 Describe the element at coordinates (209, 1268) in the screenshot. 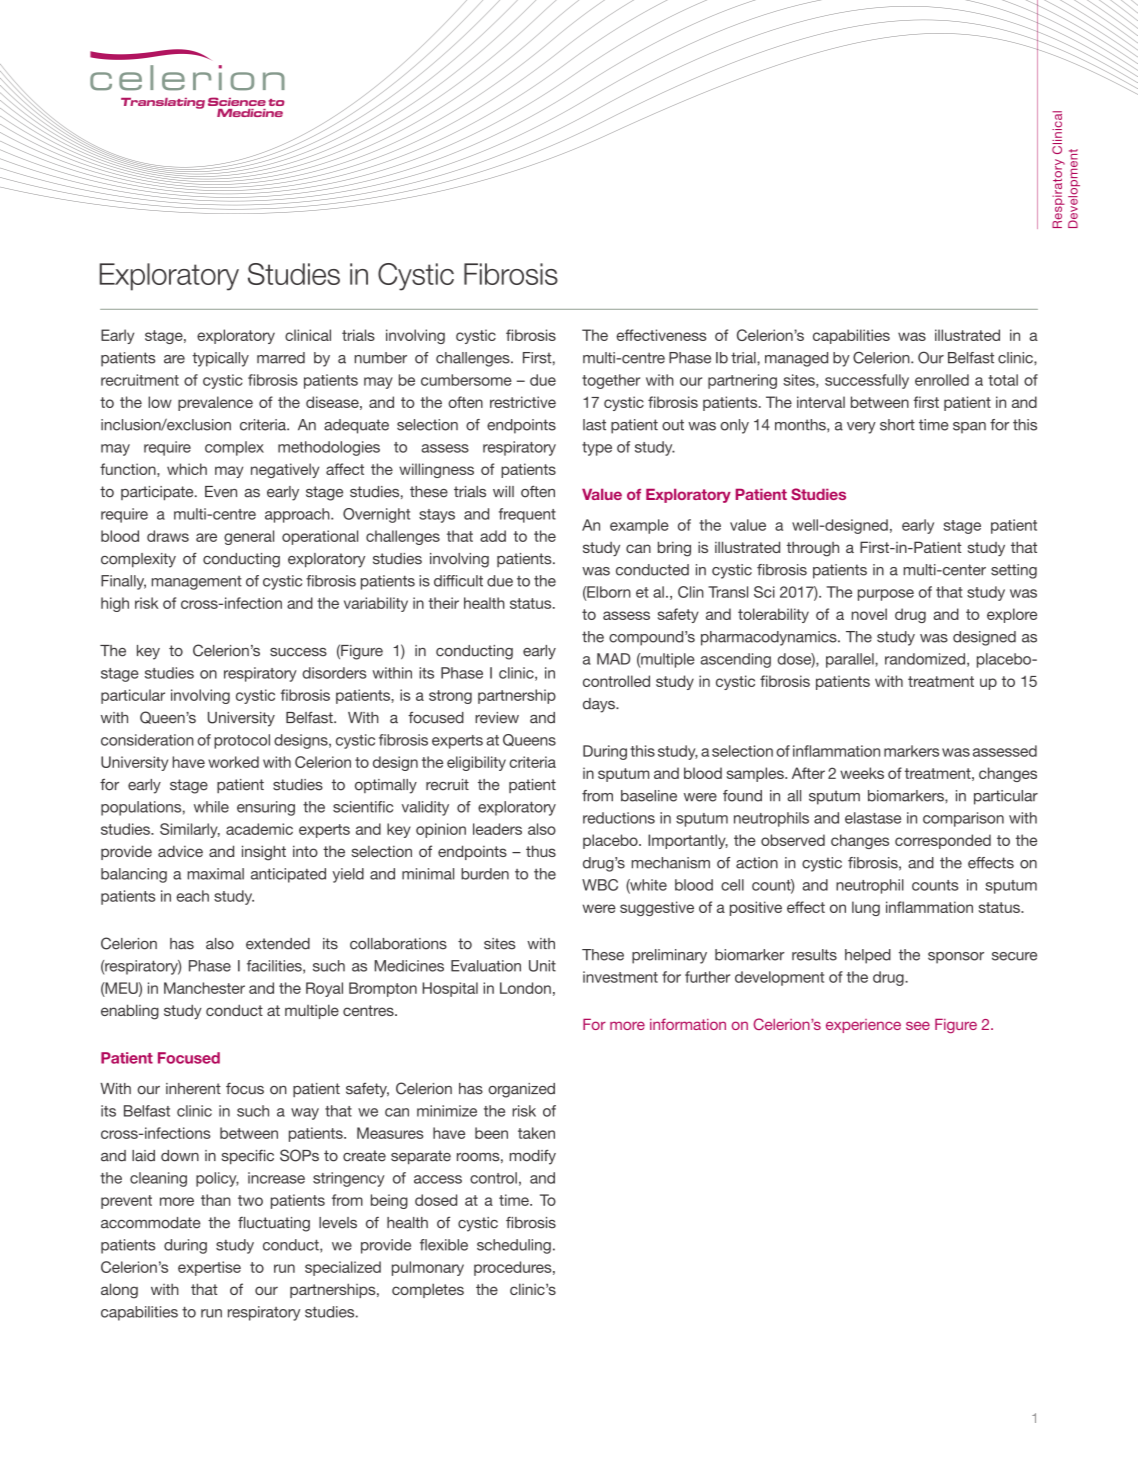

I see `expertise` at that location.
